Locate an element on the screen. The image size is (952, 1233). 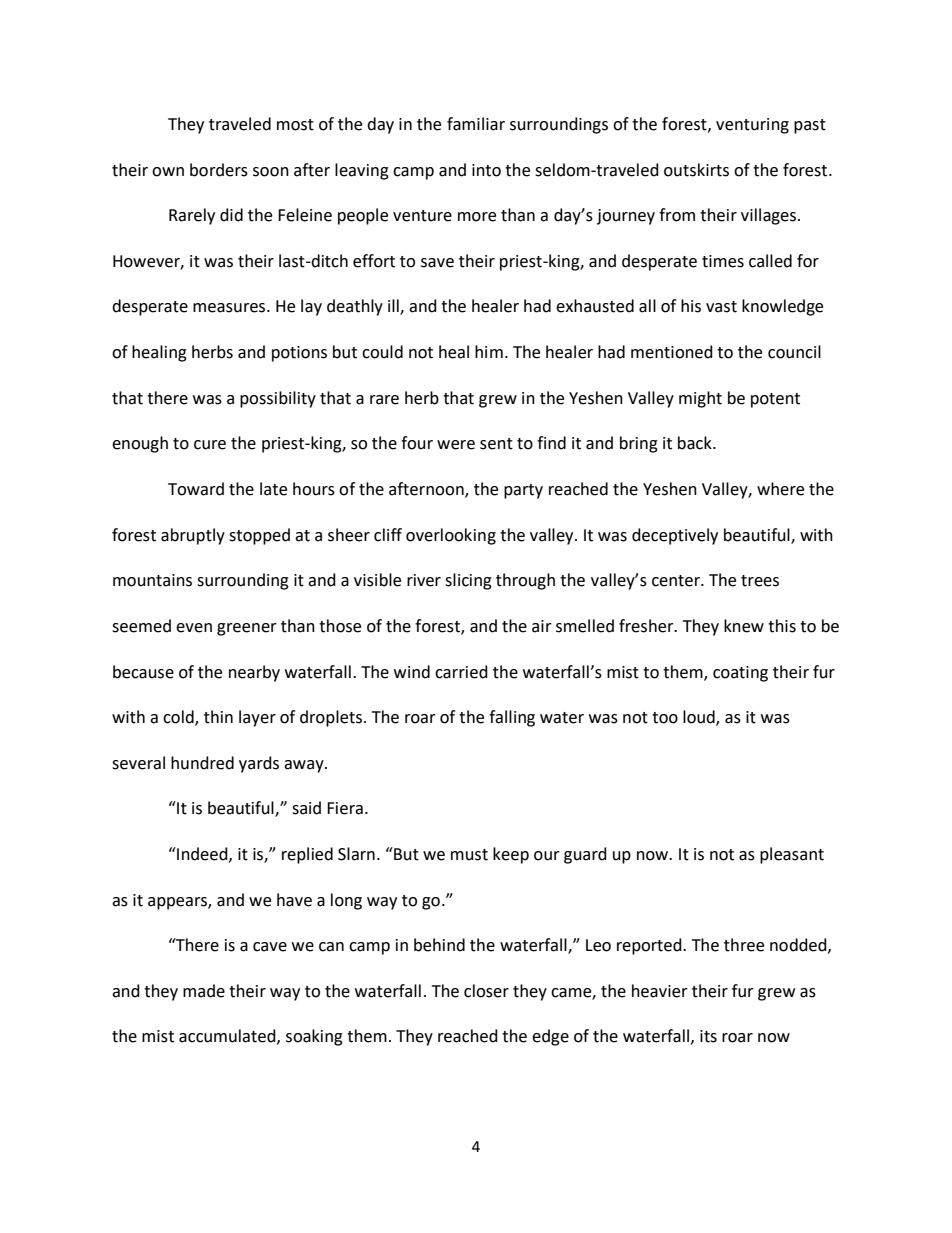
back is located at coordinates (696, 443).
